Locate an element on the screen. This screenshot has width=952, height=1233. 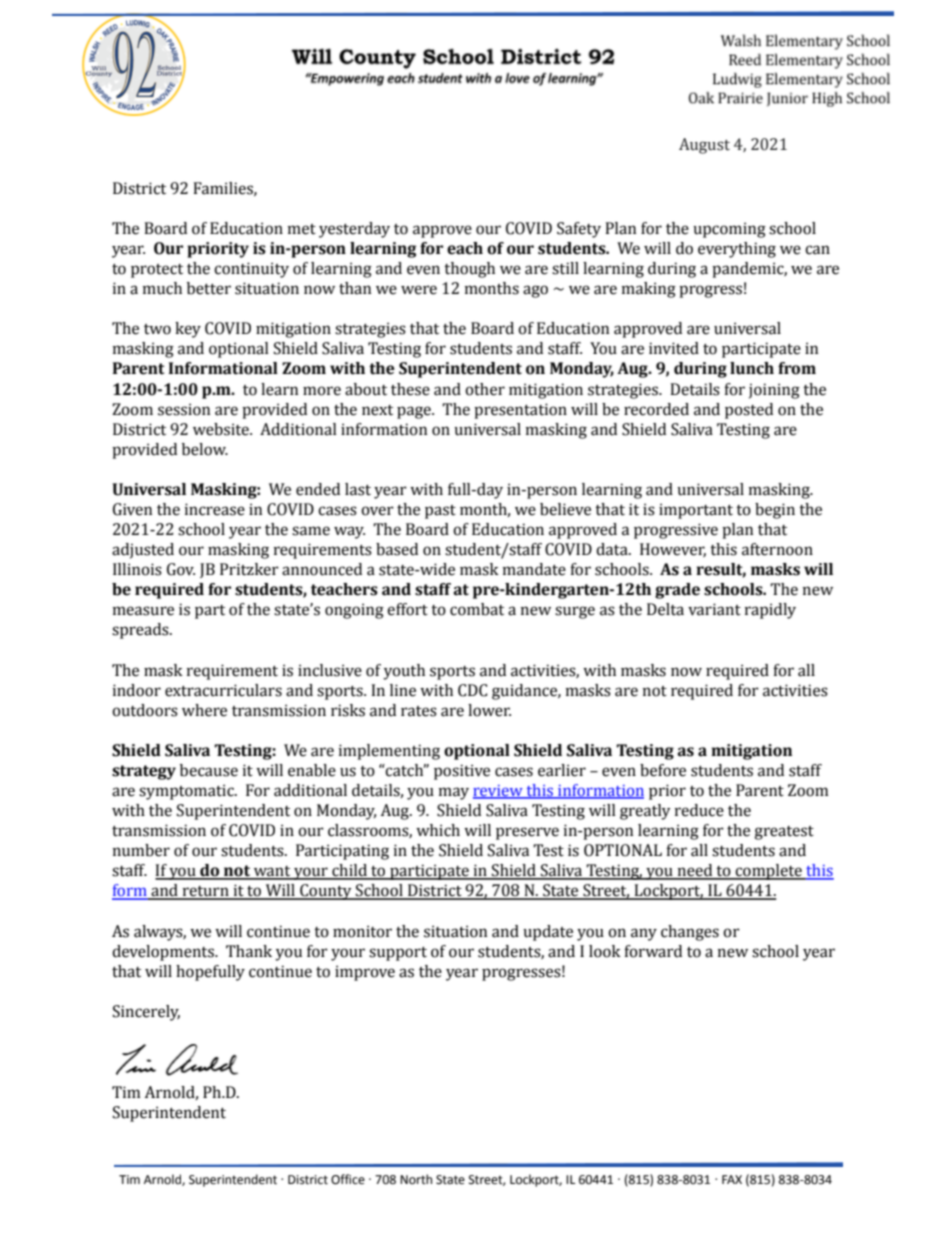
symptomatic is located at coordinates (187, 792).
